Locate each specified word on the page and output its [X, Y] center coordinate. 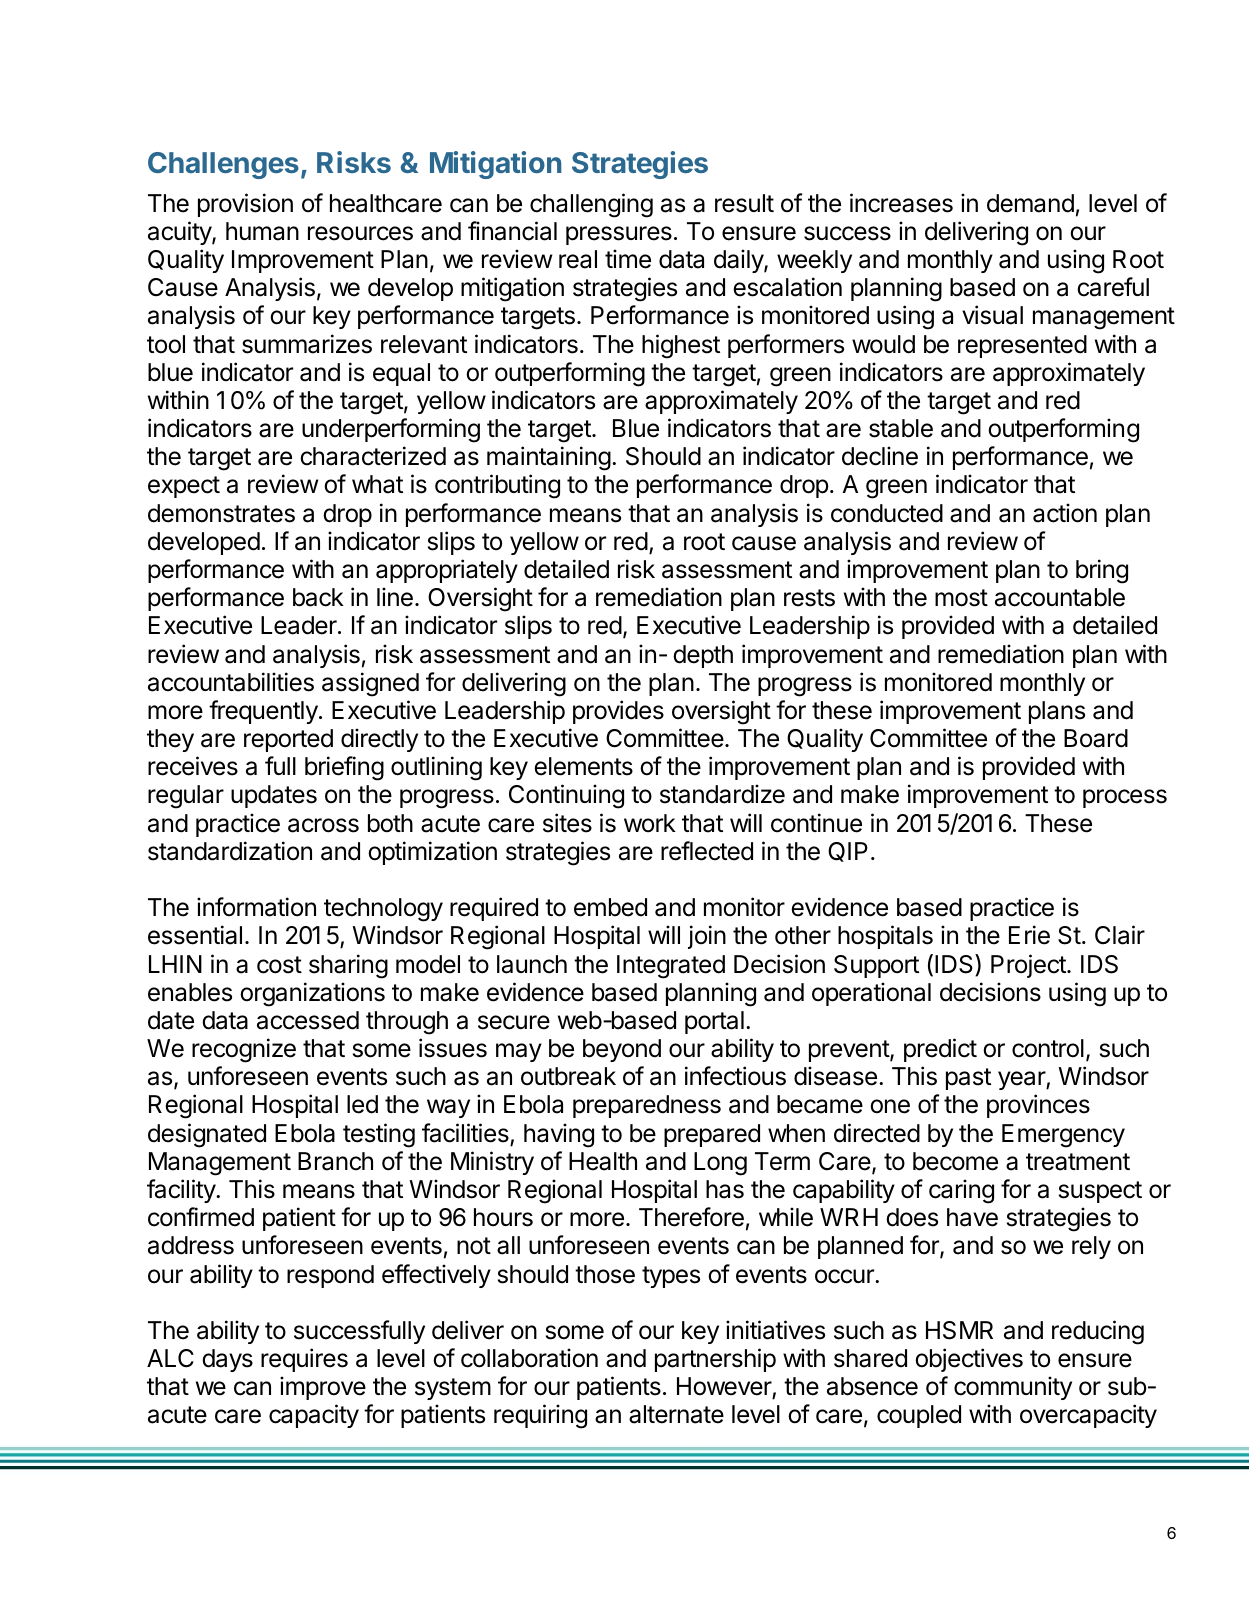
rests [809, 598]
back [318, 597]
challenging [591, 205]
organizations [312, 994]
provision [245, 205]
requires [304, 1360]
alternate [676, 1414]
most [961, 598]
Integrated [671, 967]
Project [1029, 966]
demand [1030, 203]
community [1013, 1388]
